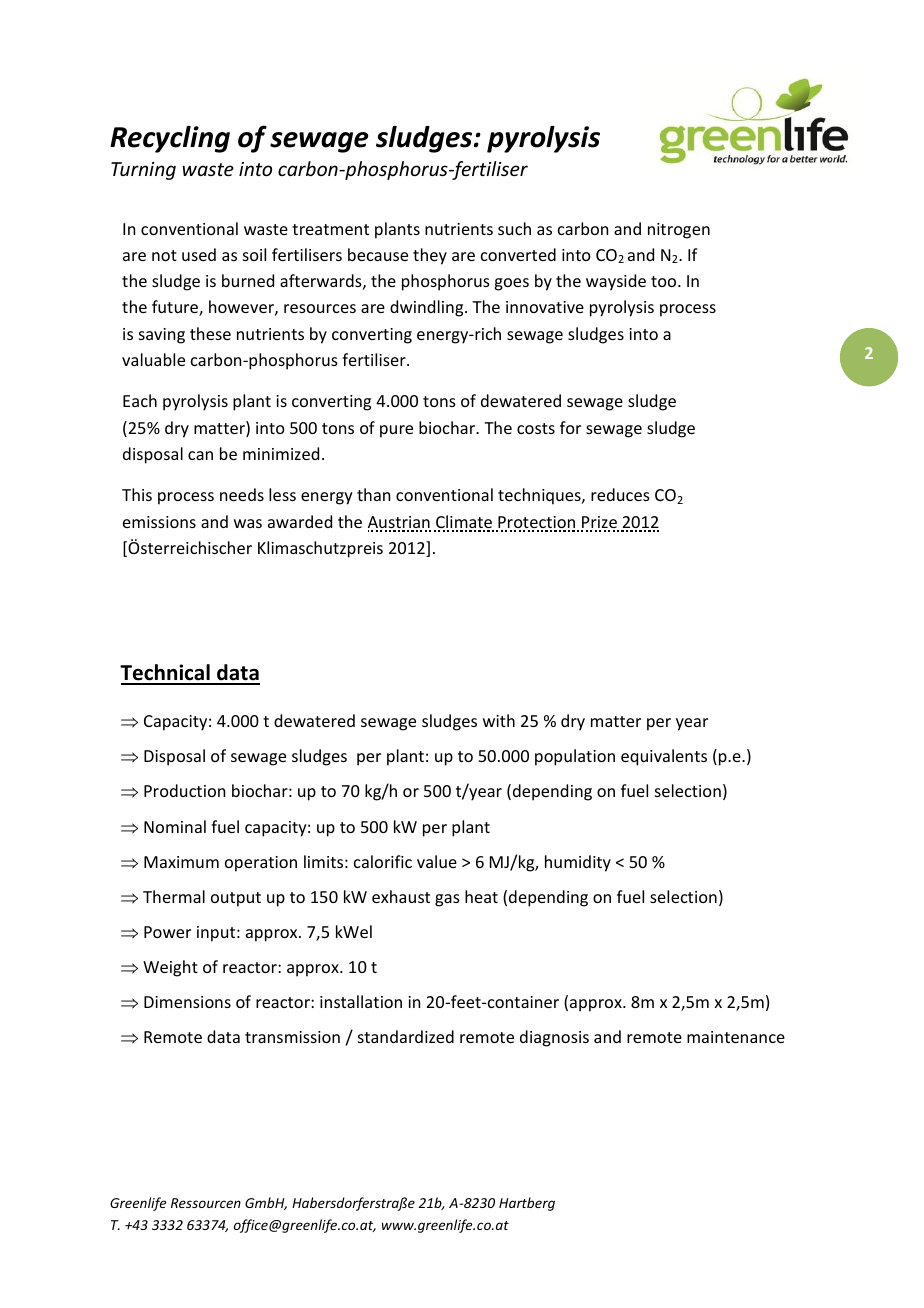  I want to click on equivalents, so click(664, 757).
